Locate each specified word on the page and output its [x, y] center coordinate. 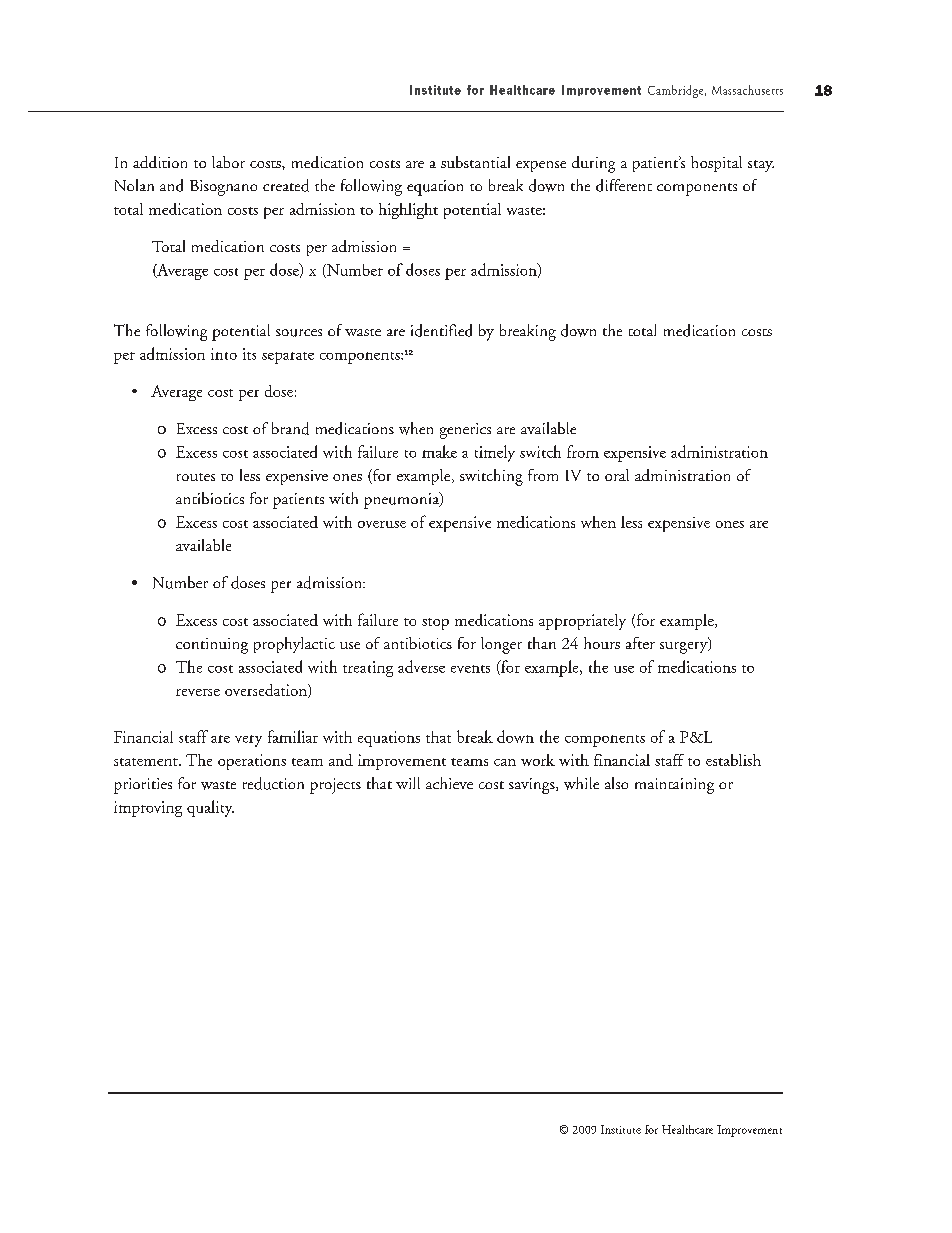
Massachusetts [747, 90]
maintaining [674, 786]
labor [228, 162]
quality [210, 808]
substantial [475, 162]
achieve [449, 783]
